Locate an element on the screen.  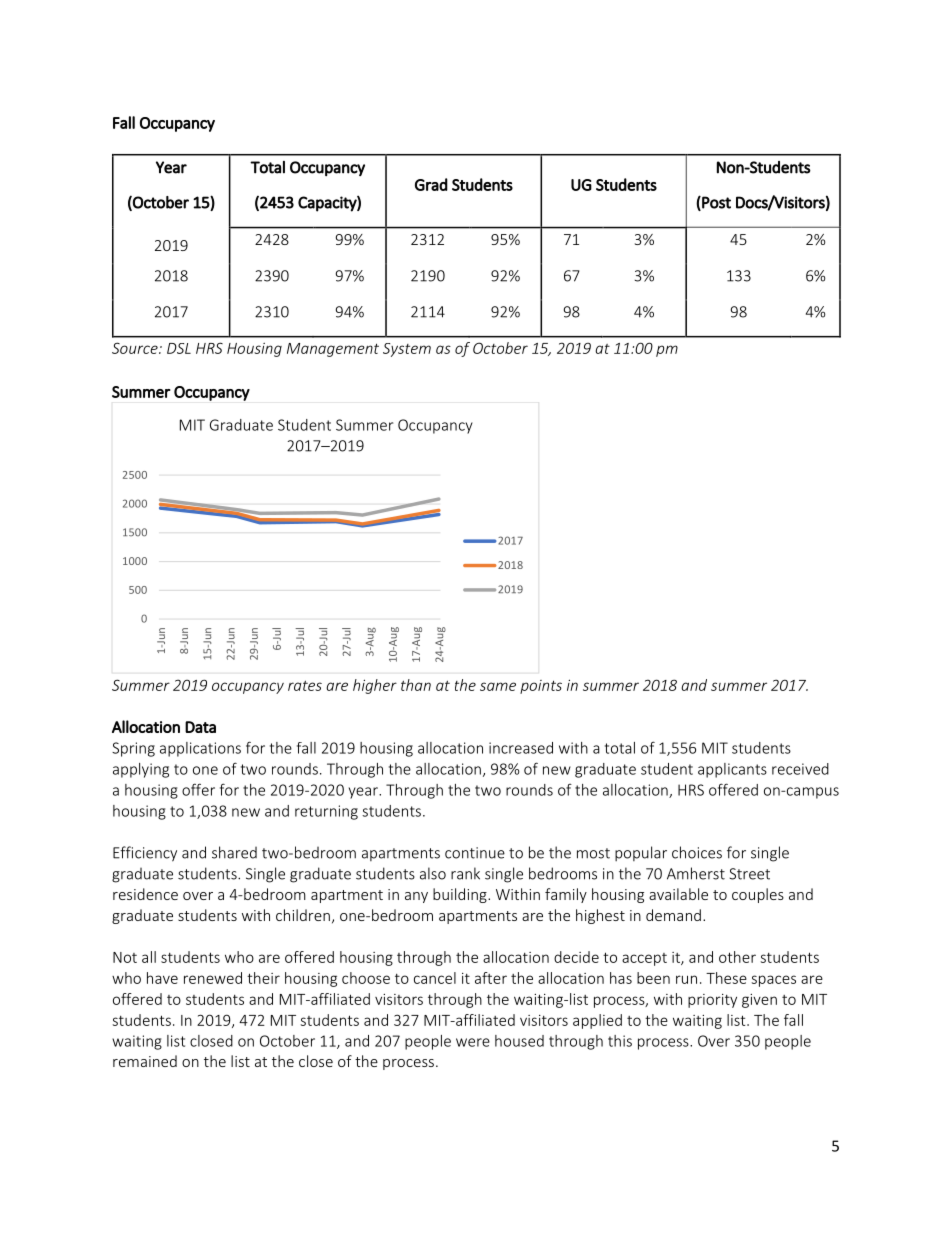
applicants is located at coordinates (732, 770).
